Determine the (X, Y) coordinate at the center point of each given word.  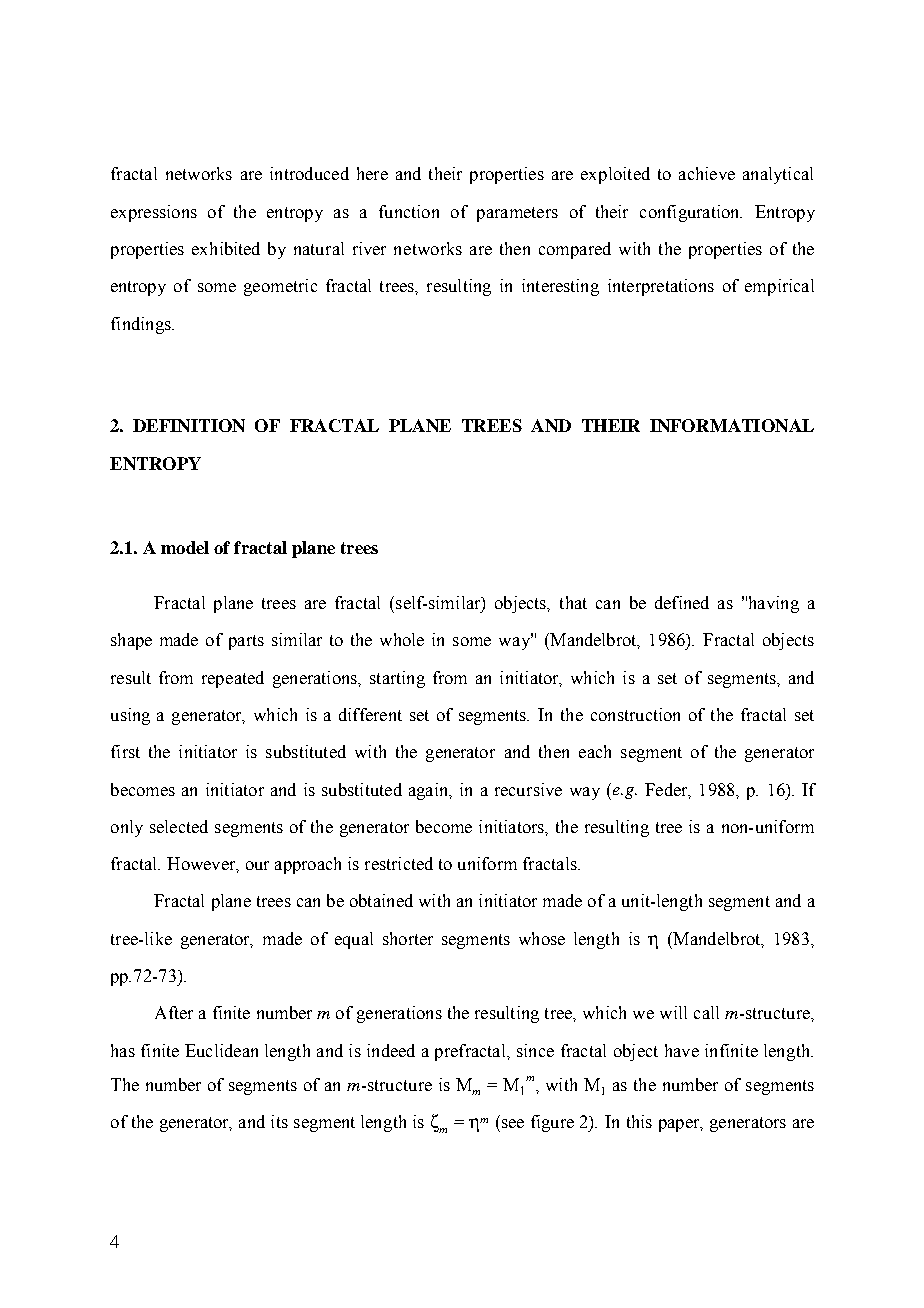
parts (246, 642)
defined (682, 602)
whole (402, 639)
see (513, 1123)
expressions (154, 213)
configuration (691, 213)
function (409, 211)
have (682, 1050)
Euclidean (221, 1050)
